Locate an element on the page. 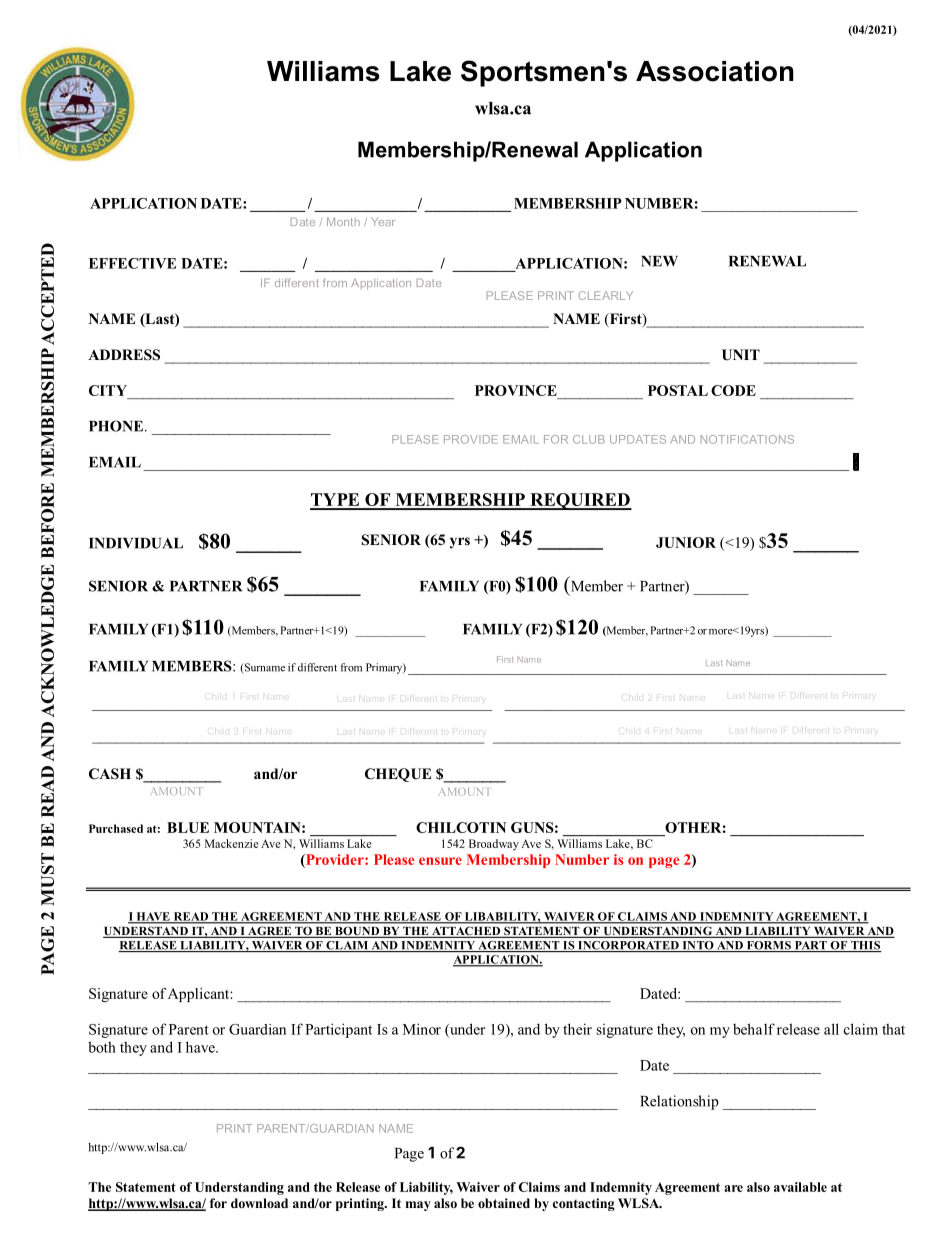 The image size is (952, 1233). Broadway is located at coordinates (494, 845).
